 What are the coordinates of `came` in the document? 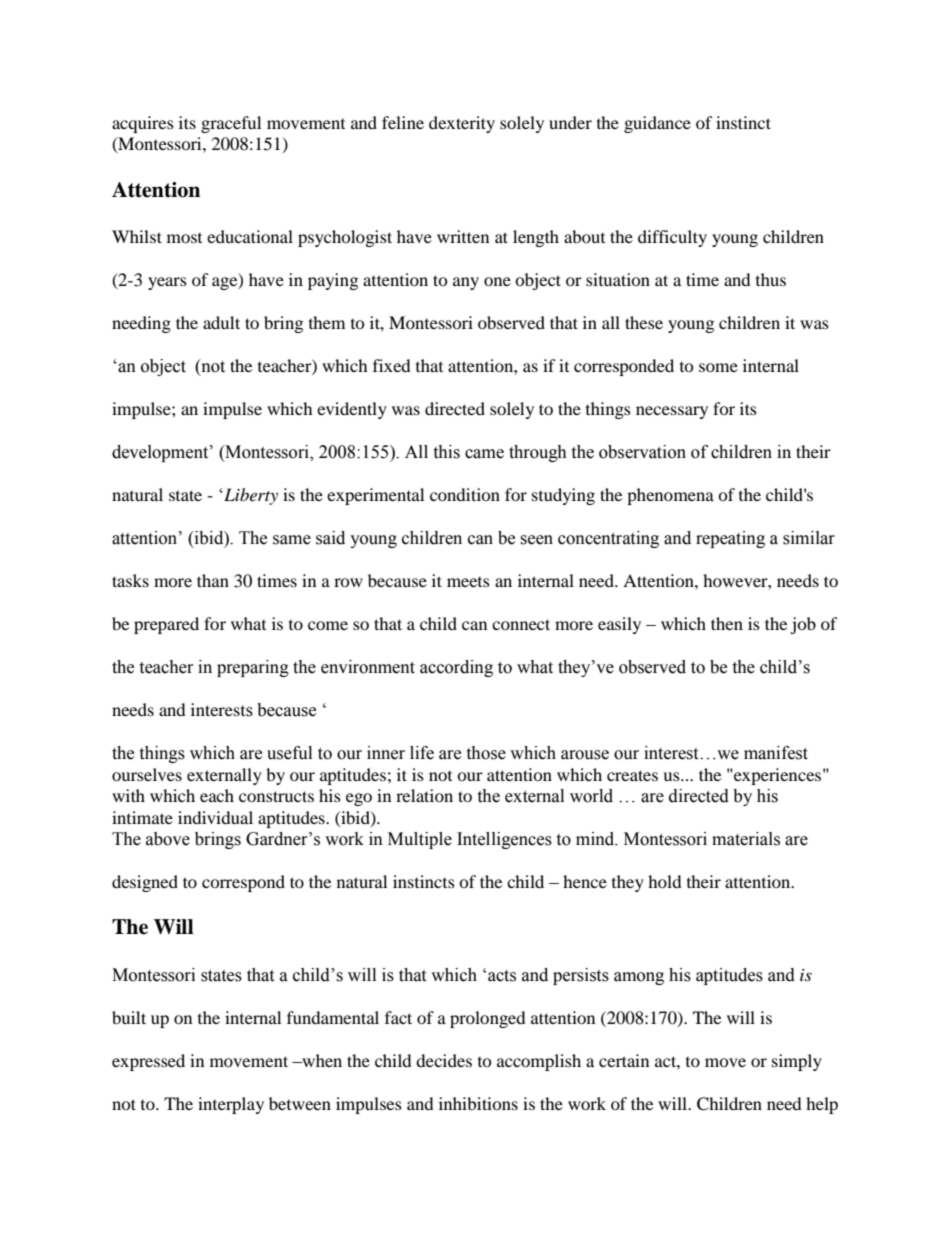 It's located at (484, 454).
